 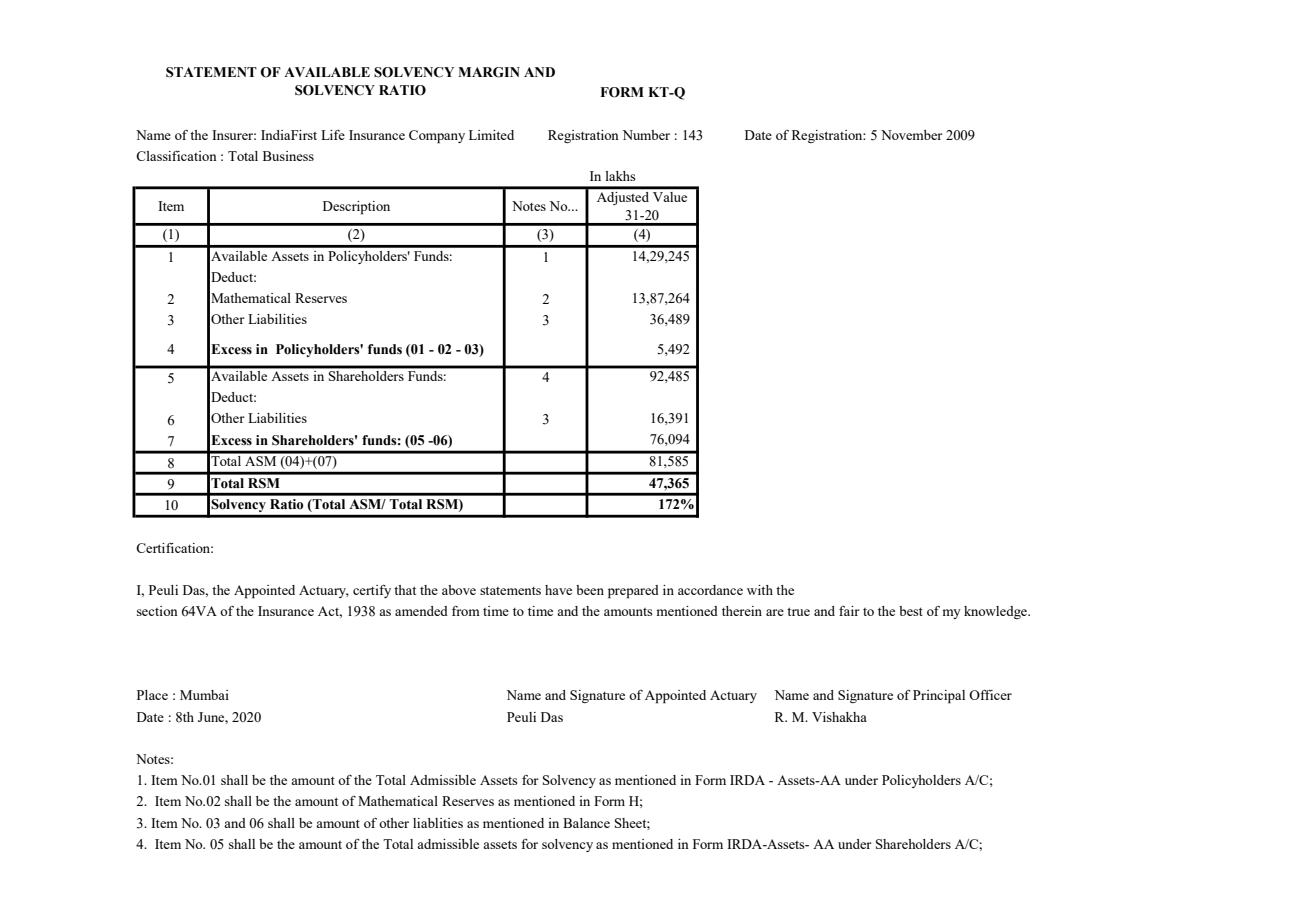 I want to click on Life, so click(x=333, y=135).
